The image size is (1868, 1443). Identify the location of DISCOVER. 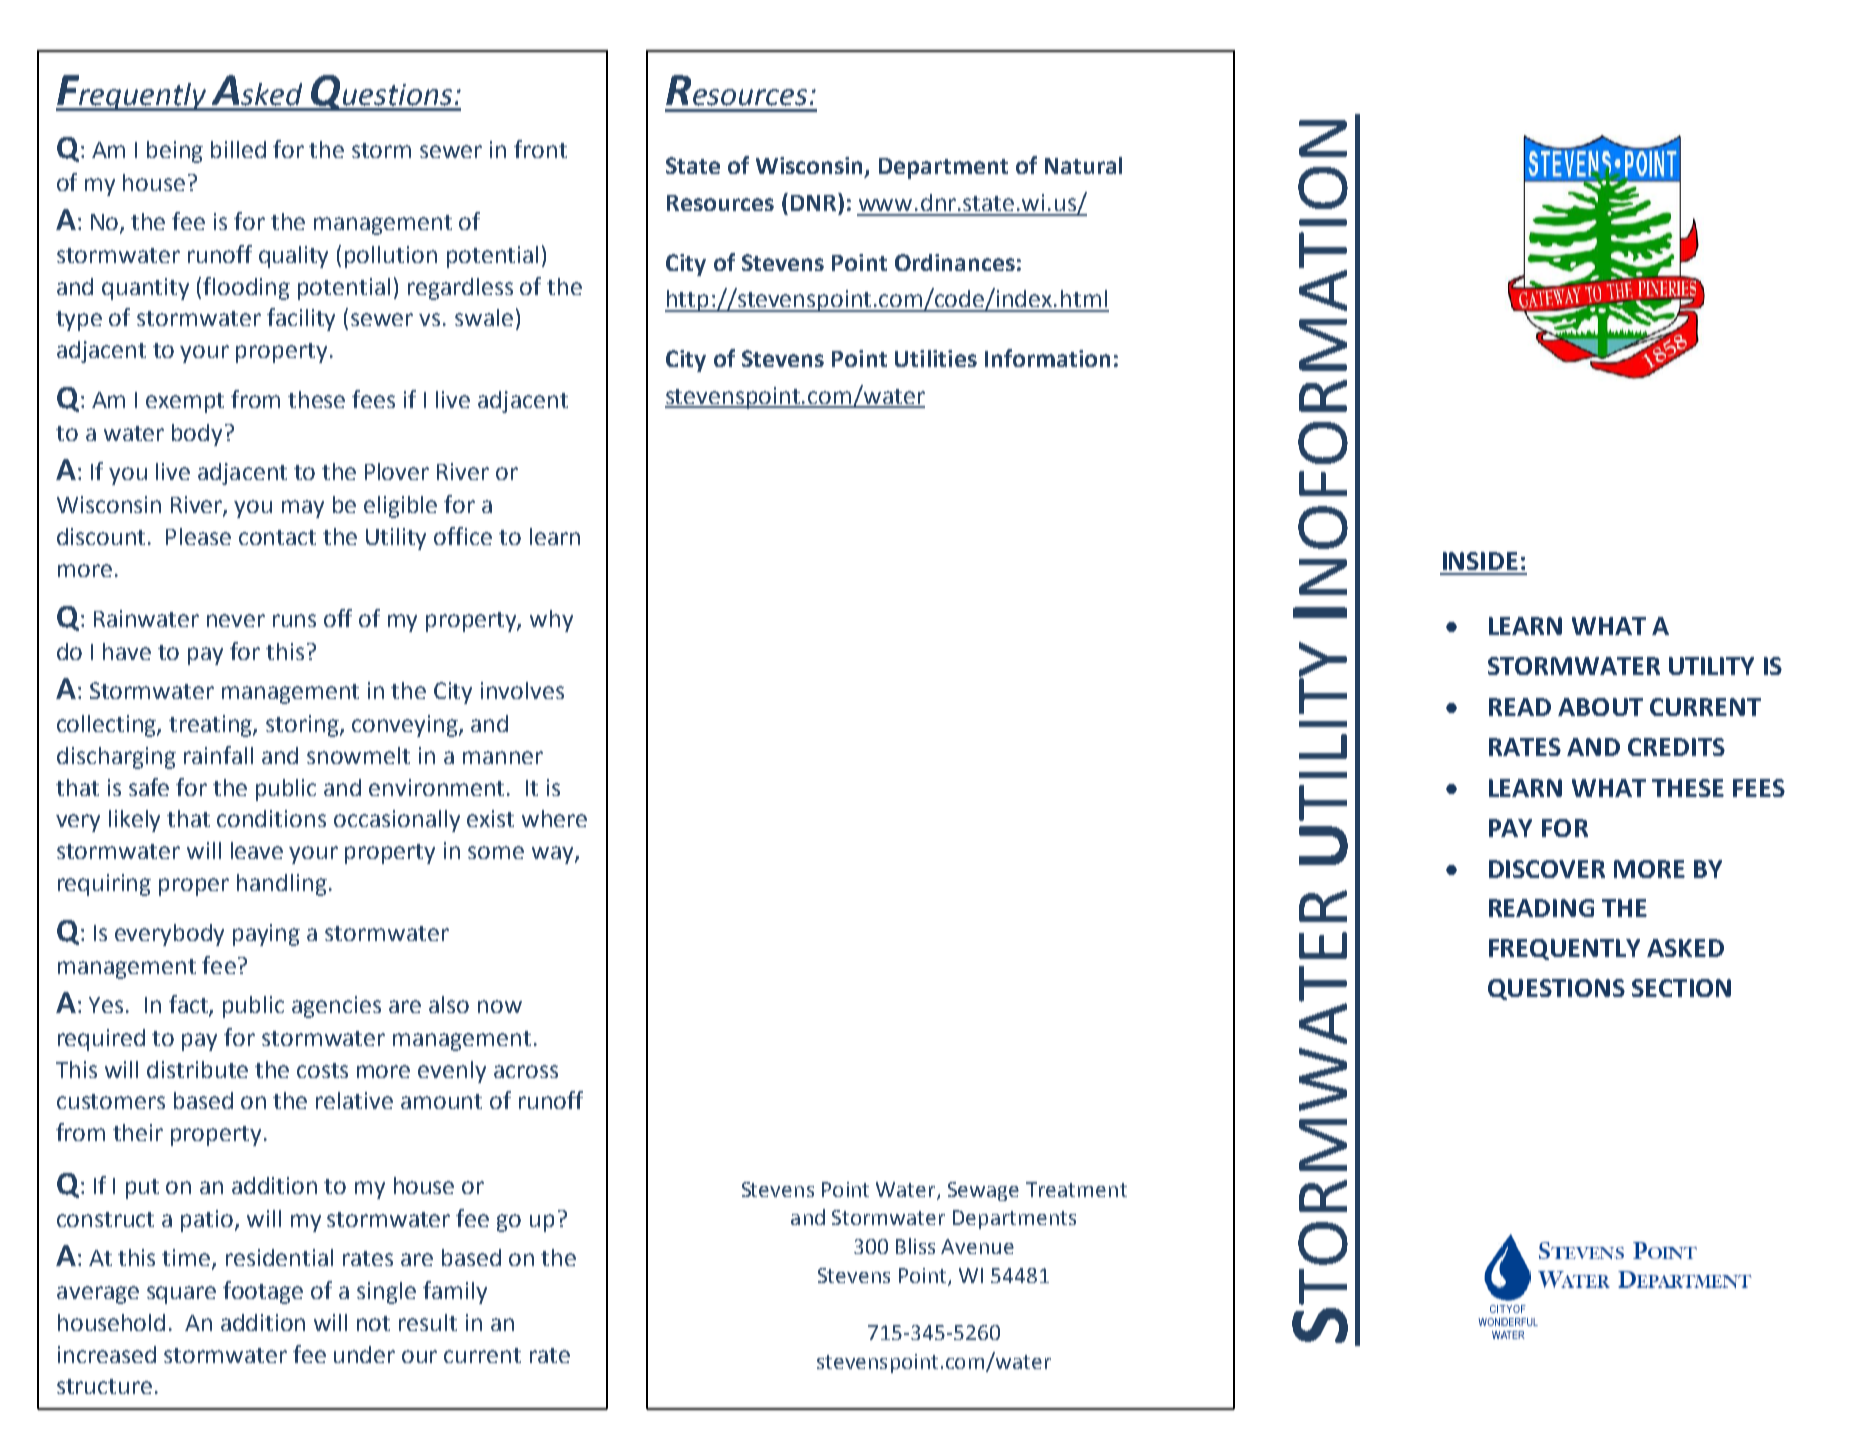
(1547, 869).
